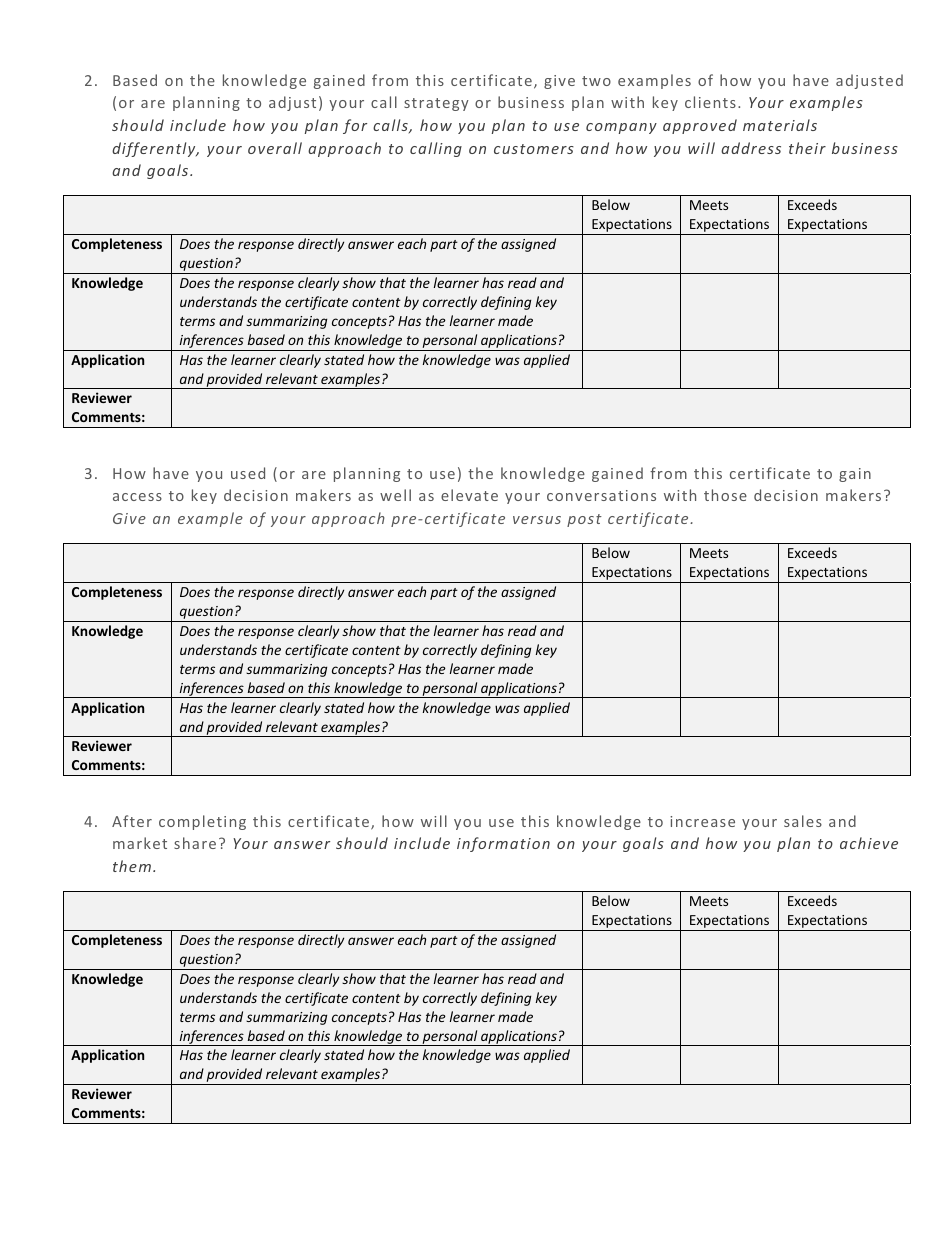 Image resolution: width=952 pixels, height=1233 pixels. Describe the element at coordinates (803, 821) in the document. I see `sales` at that location.
